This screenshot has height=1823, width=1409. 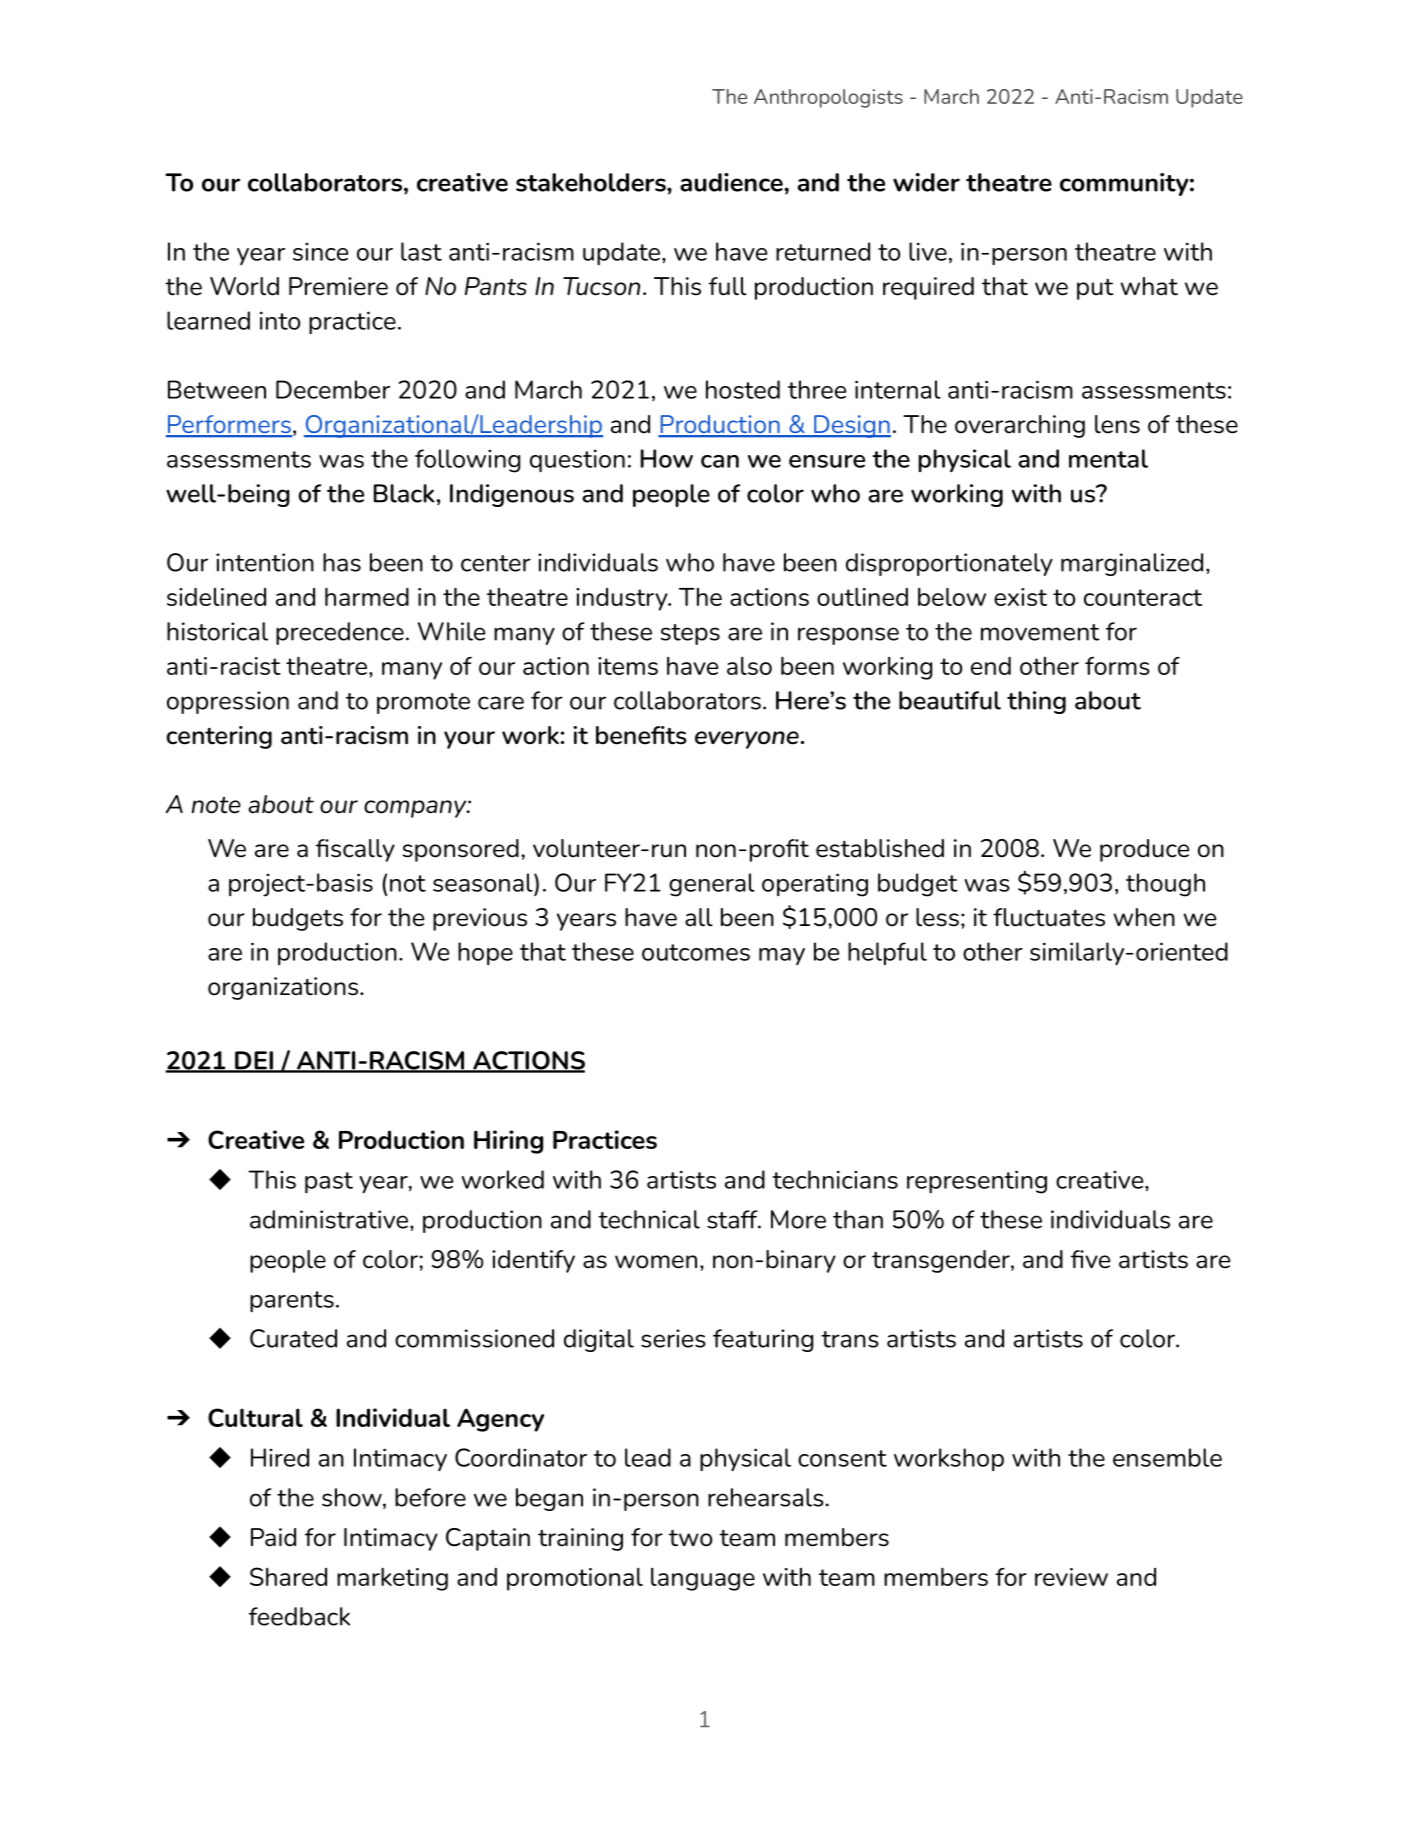 I want to click on precedence, so click(x=340, y=633).
